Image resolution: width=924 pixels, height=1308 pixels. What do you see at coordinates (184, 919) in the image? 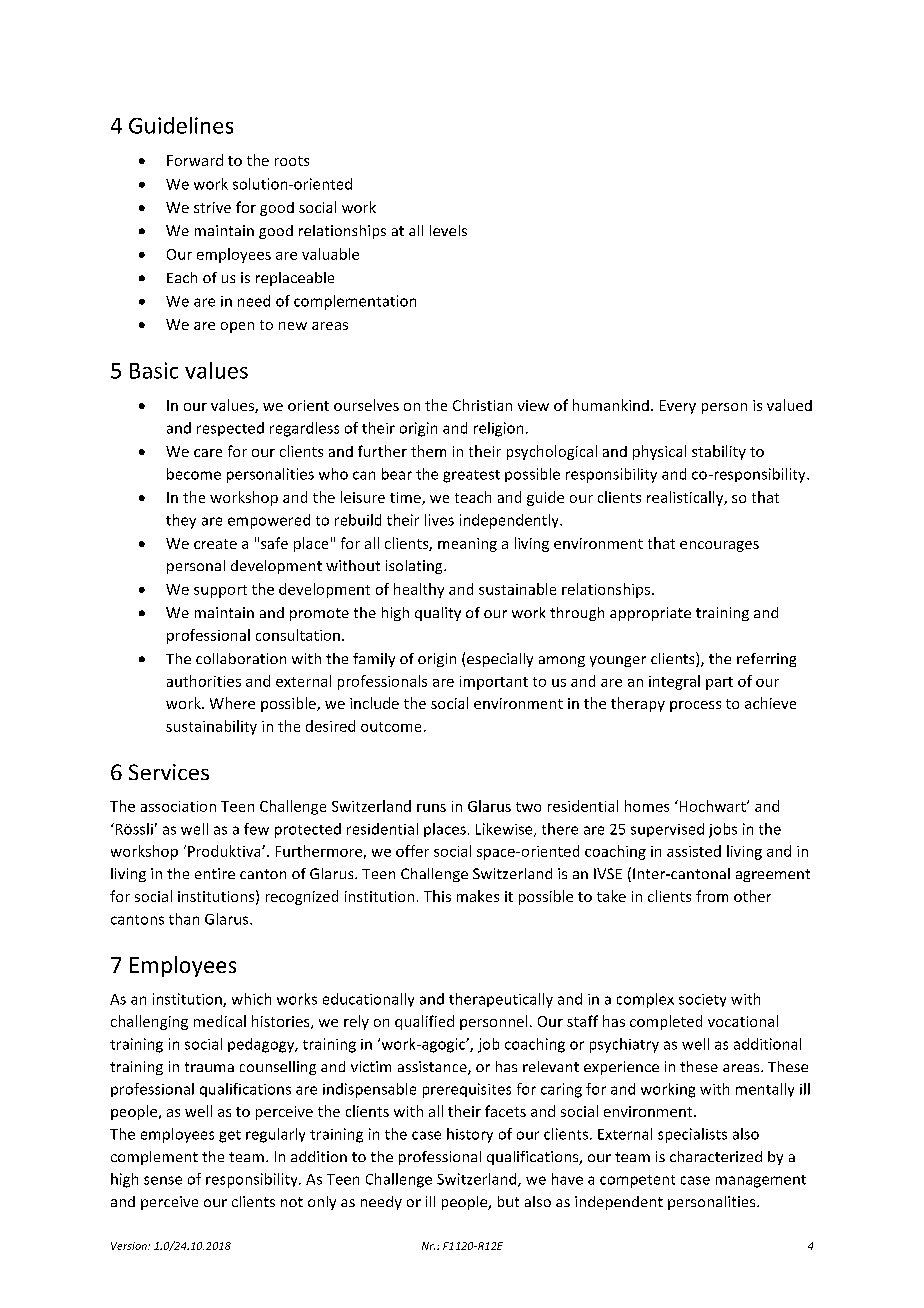
I see `than` at bounding box center [184, 919].
